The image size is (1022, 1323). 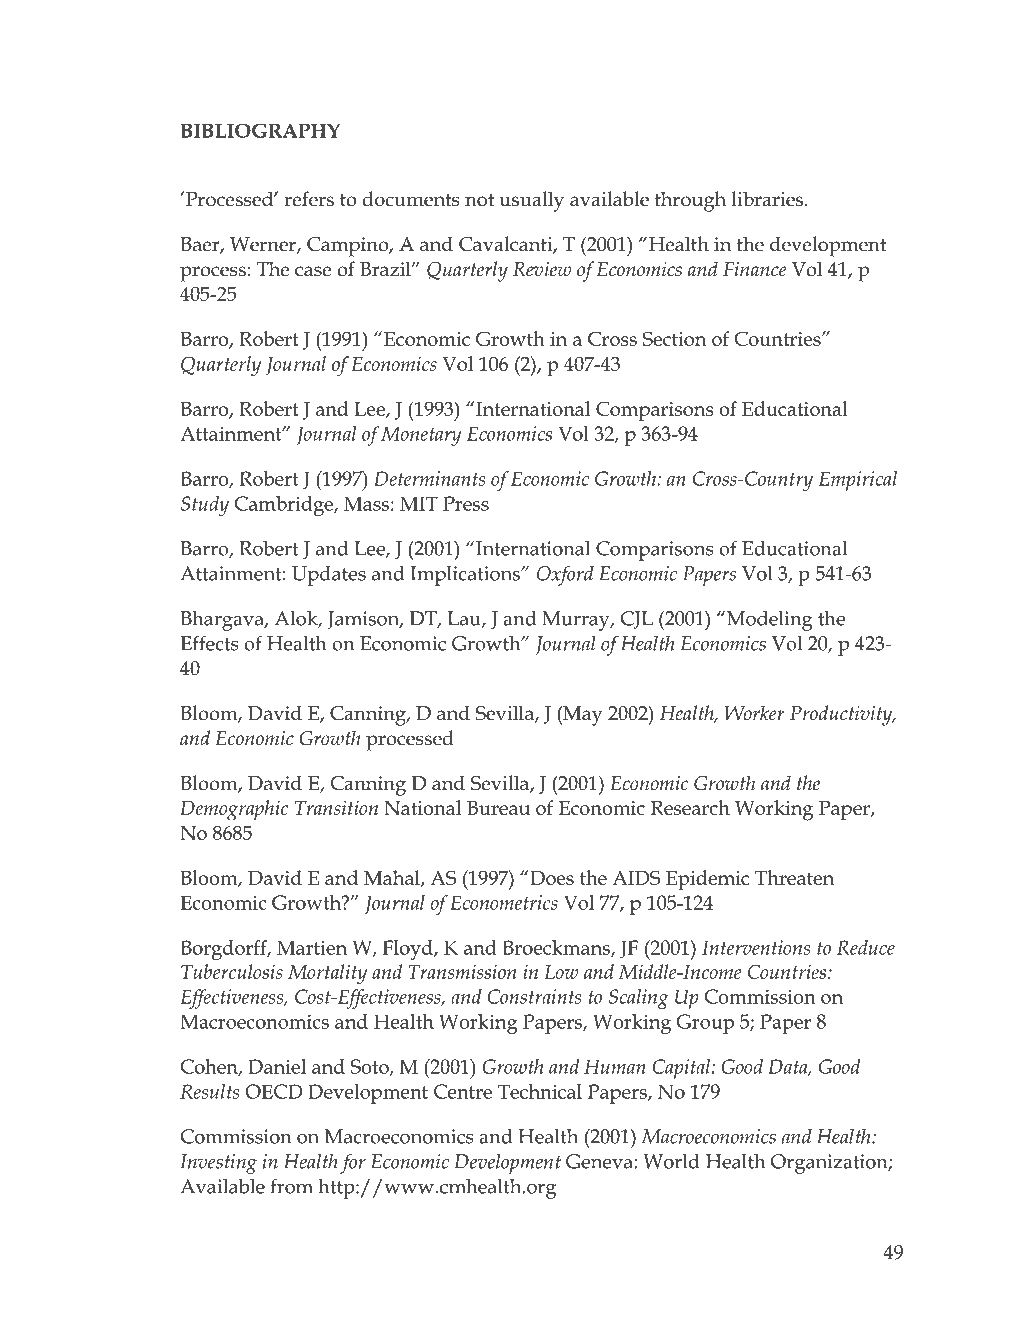 What do you see at coordinates (291, 1186) in the document?
I see `from` at bounding box center [291, 1186].
